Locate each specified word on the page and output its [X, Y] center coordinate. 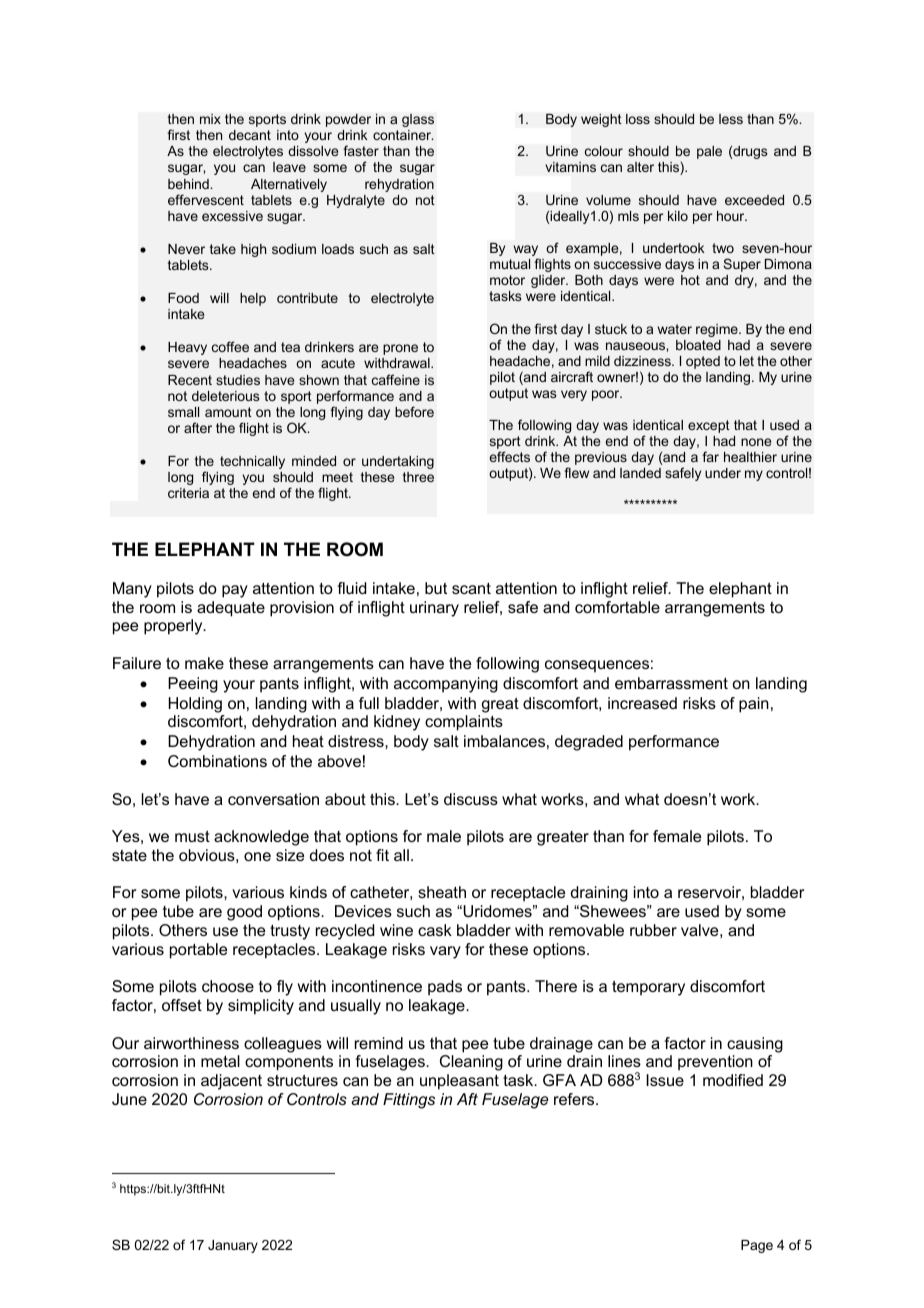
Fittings [409, 1101]
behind [189, 184]
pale [709, 152]
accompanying [446, 685]
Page [757, 1246]
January [233, 1246]
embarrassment [671, 683]
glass [418, 120]
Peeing [193, 685]
